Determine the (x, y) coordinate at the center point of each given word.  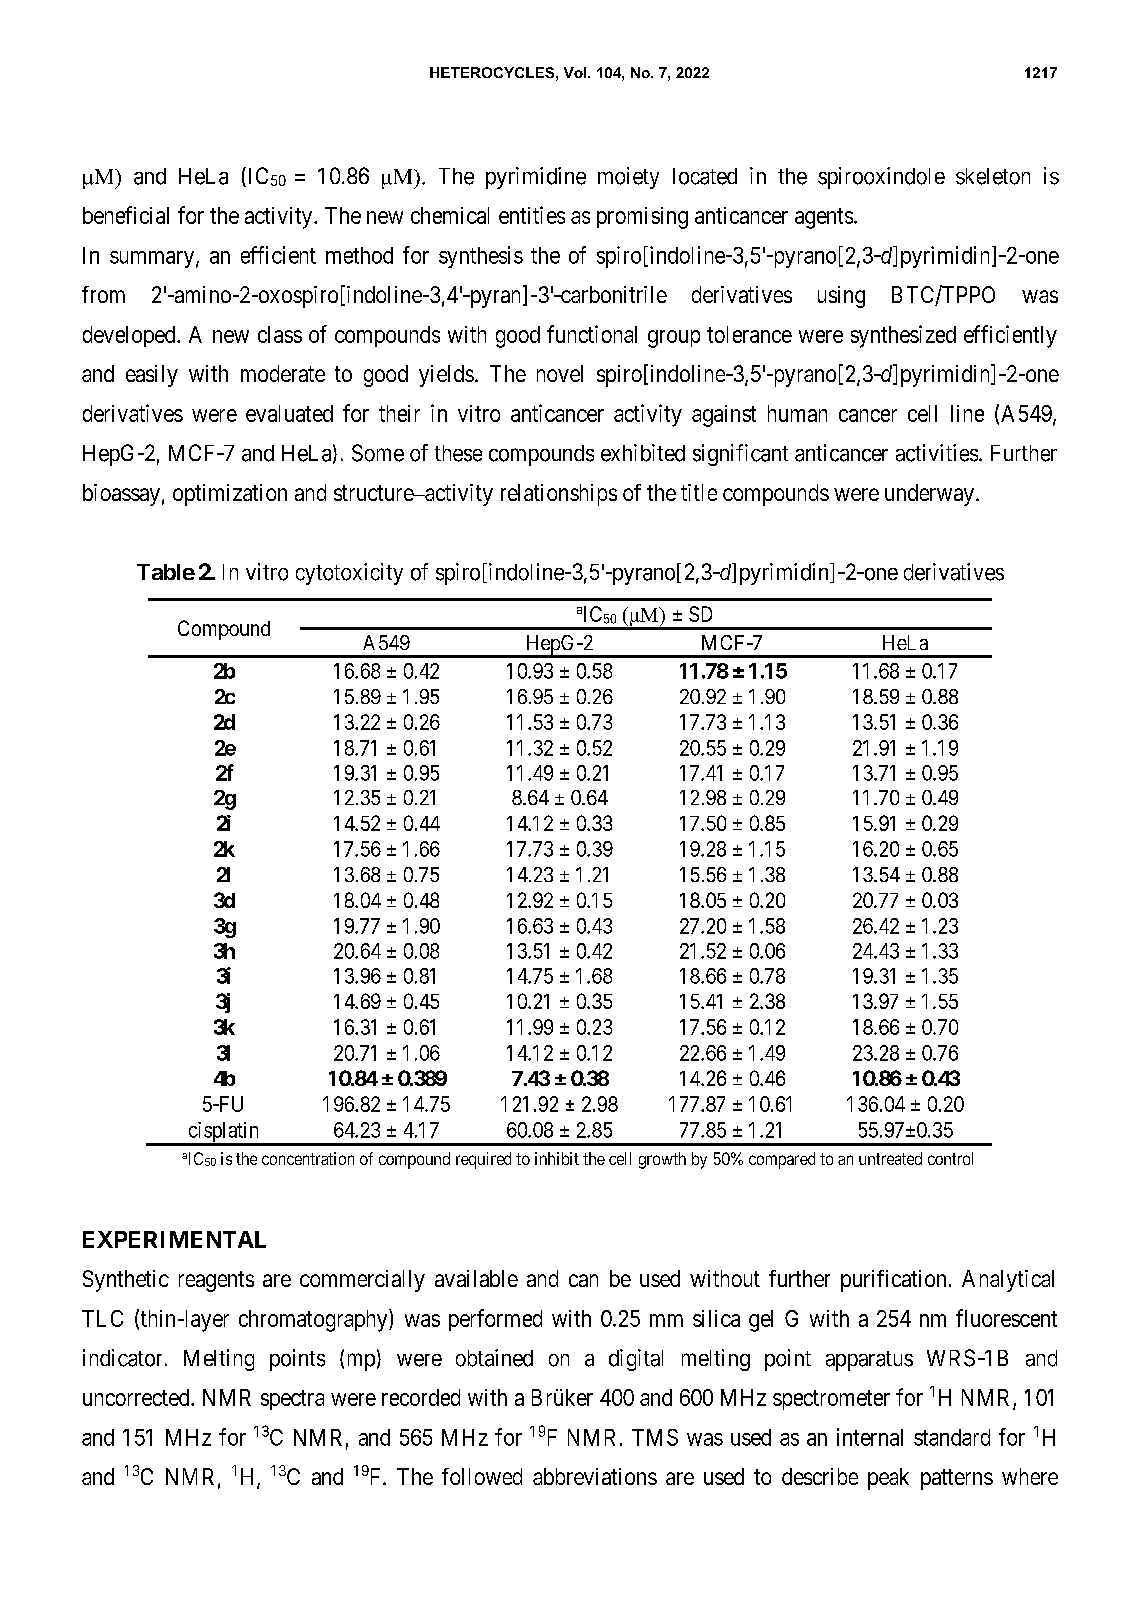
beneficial (126, 215)
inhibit (557, 1158)
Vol (576, 72)
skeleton (993, 176)
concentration (308, 1158)
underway (929, 495)
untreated (890, 1158)
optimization (230, 495)
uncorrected (137, 1397)
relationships (559, 495)
